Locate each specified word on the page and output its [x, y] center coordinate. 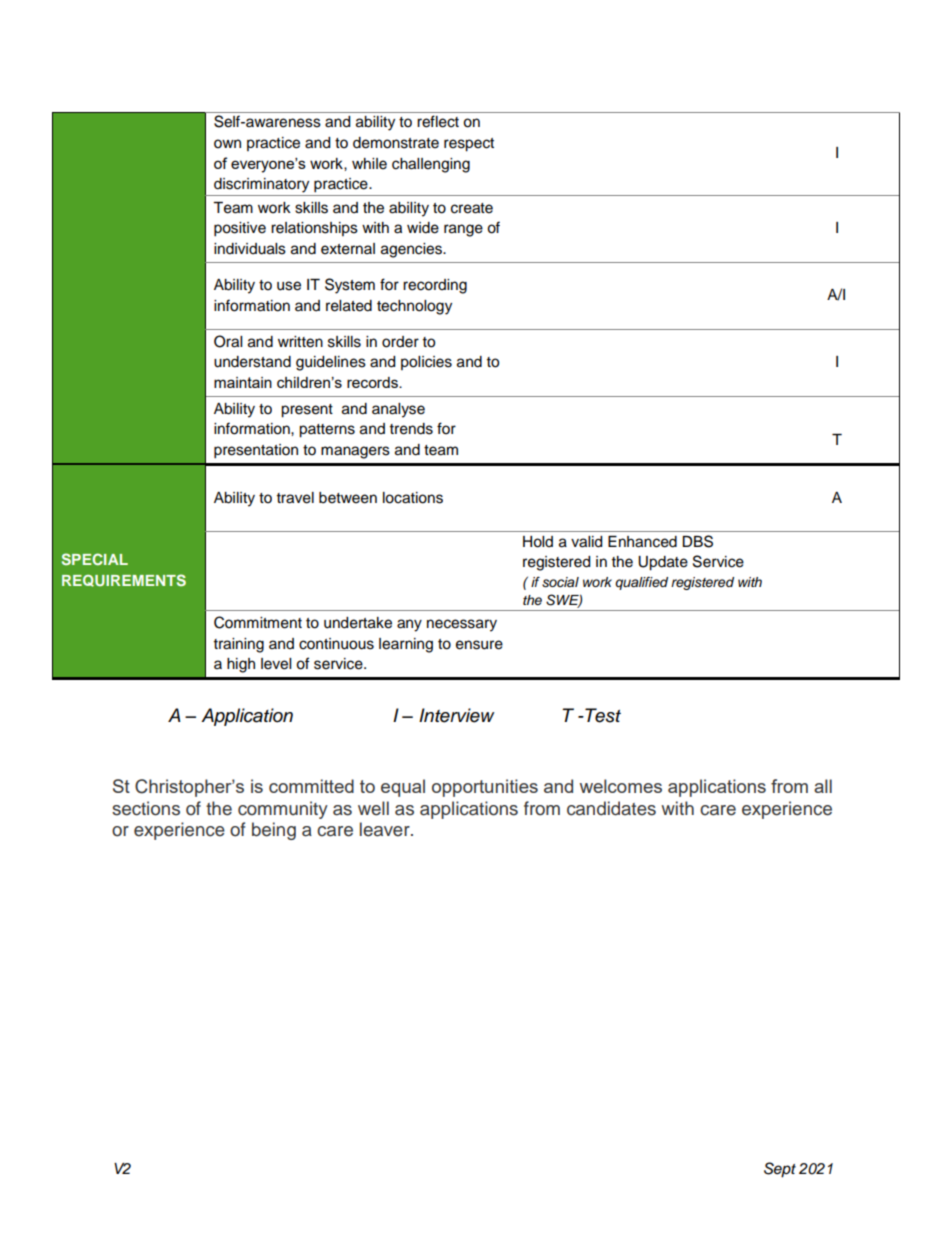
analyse [398, 410]
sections [146, 808]
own [227, 144]
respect [469, 145]
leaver [386, 829]
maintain [243, 382]
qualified [641, 583]
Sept [780, 1170]
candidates [611, 808]
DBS [697, 541]
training [239, 645]
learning [406, 645]
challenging [431, 165]
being [274, 831]
